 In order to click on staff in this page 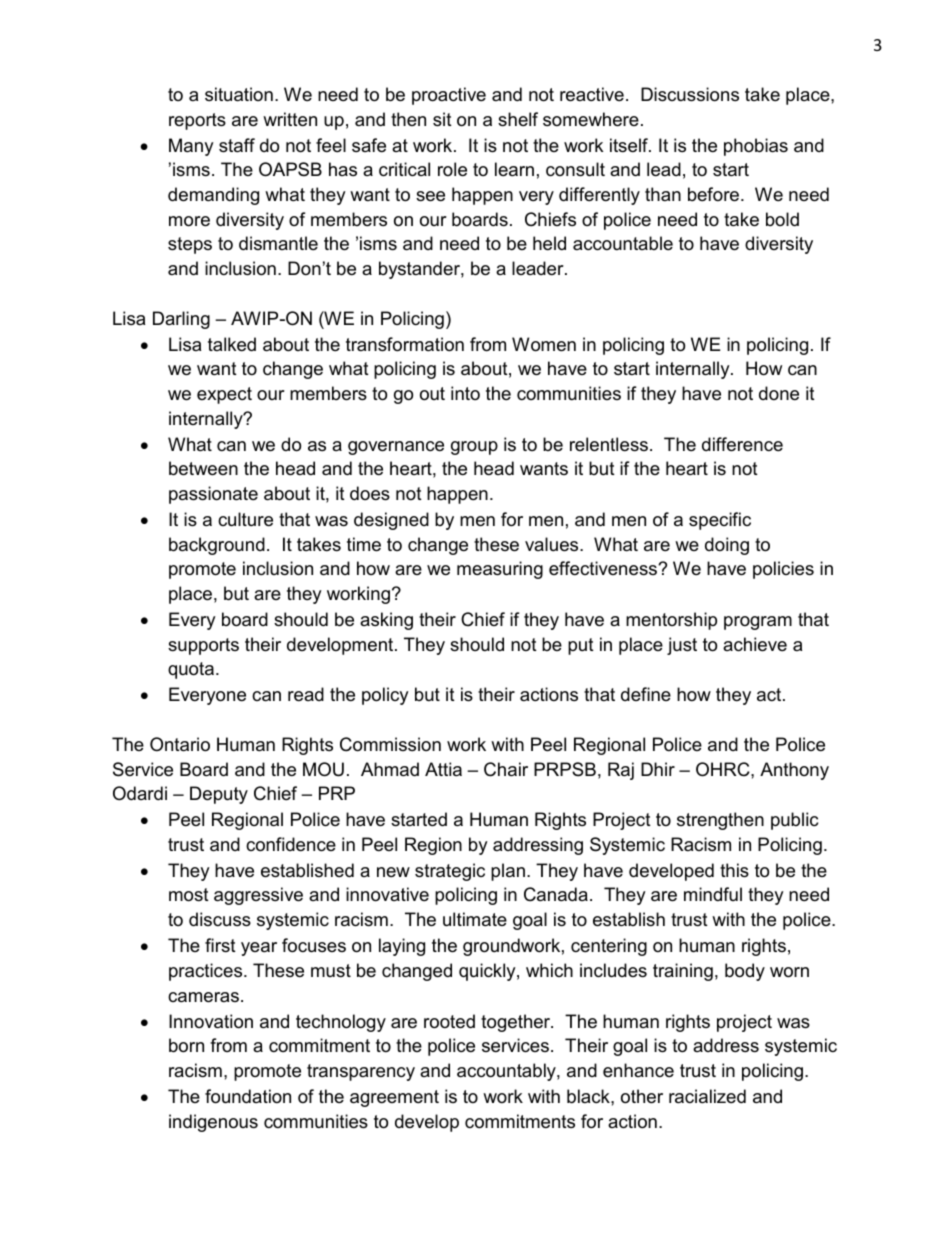, I will do `click(237, 145)`.
